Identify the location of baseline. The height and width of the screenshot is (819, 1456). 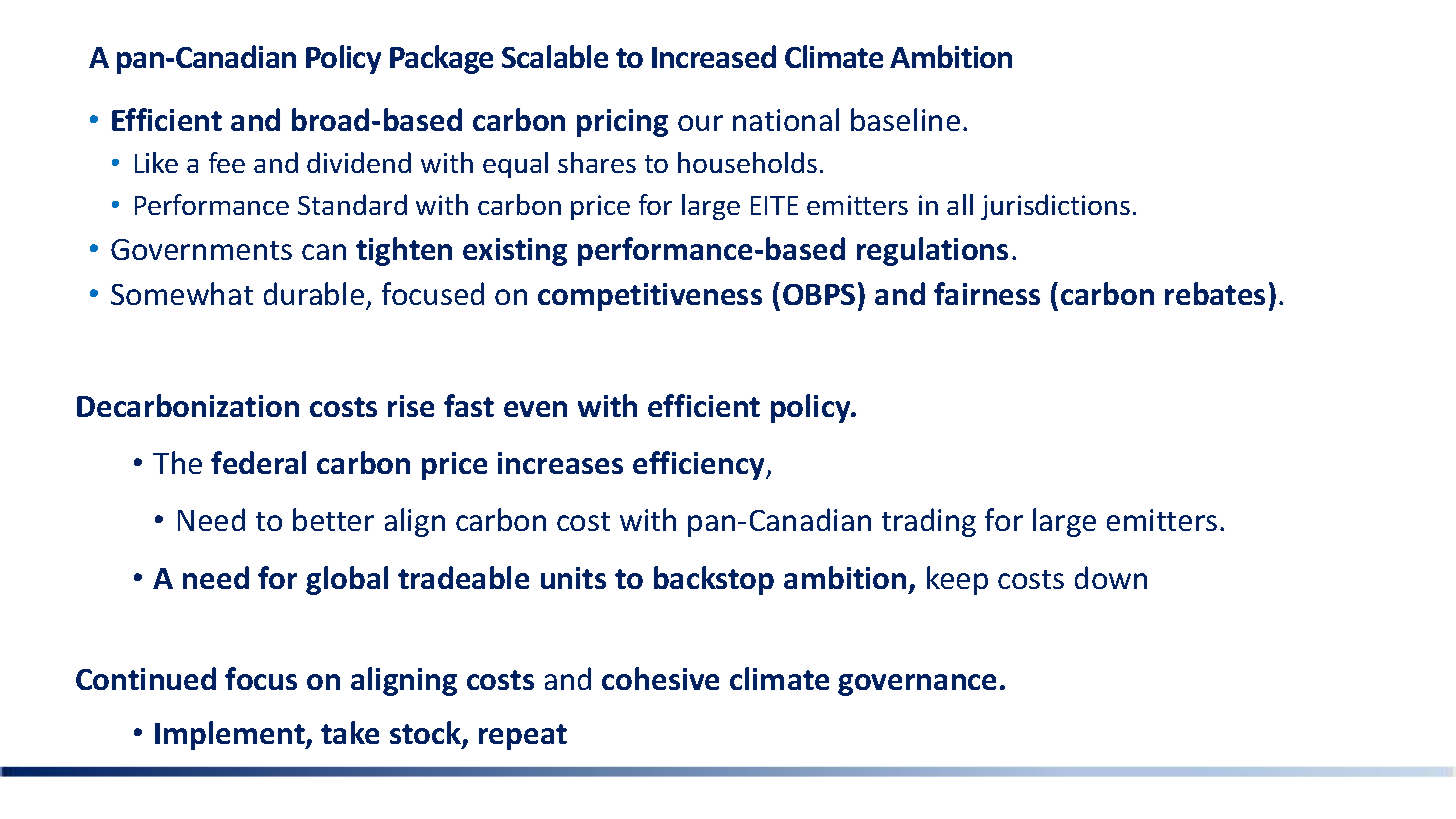
(905, 119).
